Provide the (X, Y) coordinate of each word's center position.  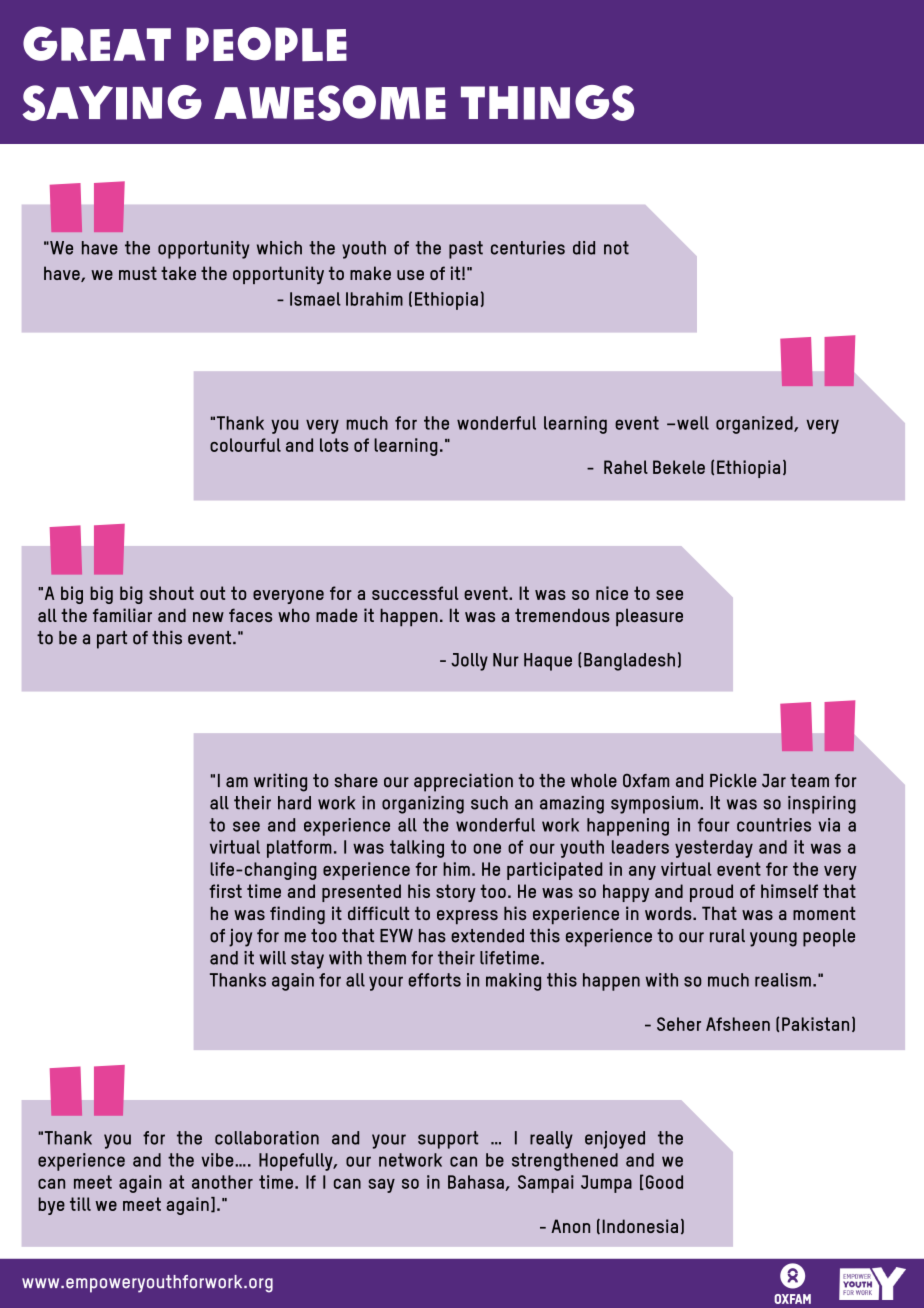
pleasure (649, 617)
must (138, 273)
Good (663, 1182)
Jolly (469, 662)
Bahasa (477, 1183)
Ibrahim (374, 299)
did (584, 248)
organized (755, 425)
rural (727, 936)
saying (112, 103)
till (80, 1204)
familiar (122, 615)
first (225, 891)
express (467, 917)
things (547, 103)
